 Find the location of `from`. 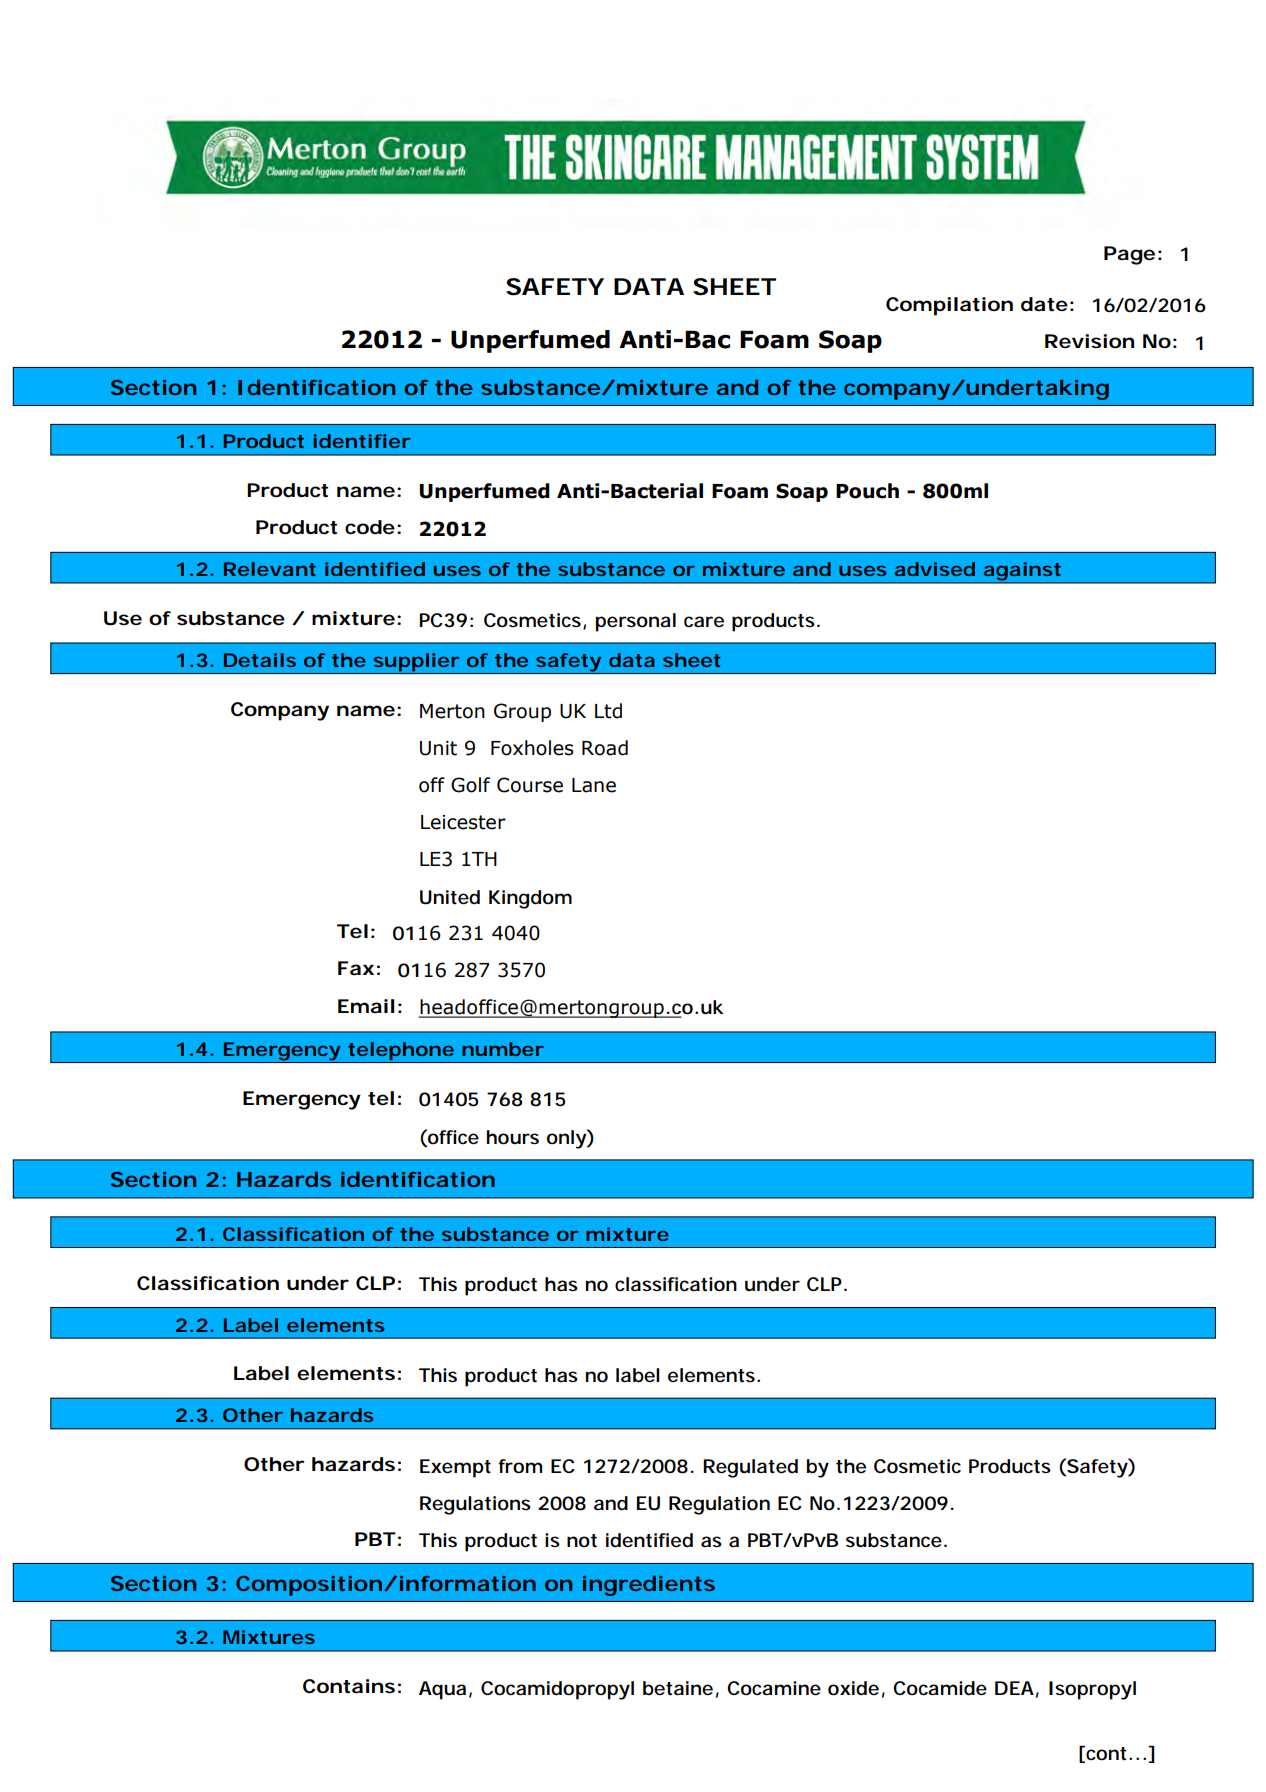

from is located at coordinates (520, 1466).
